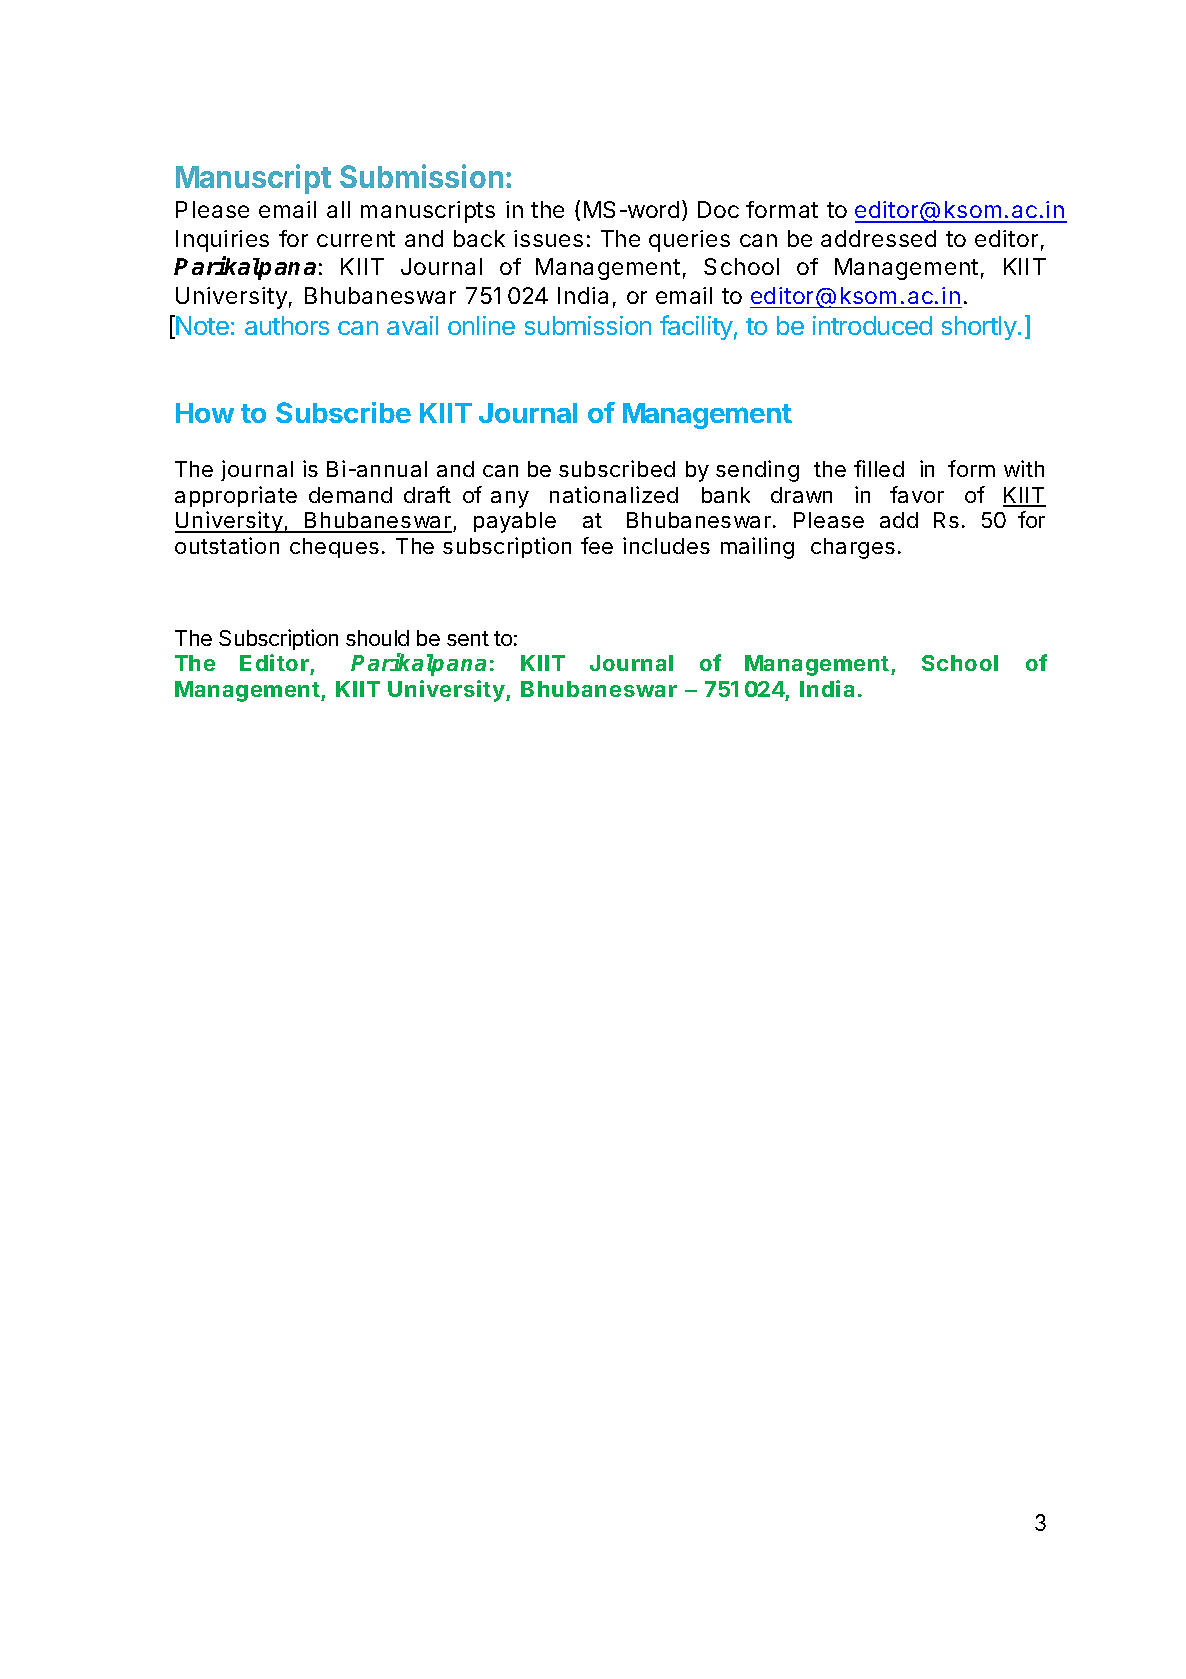  Describe the element at coordinates (338, 209) in the page. I see `all` at that location.
